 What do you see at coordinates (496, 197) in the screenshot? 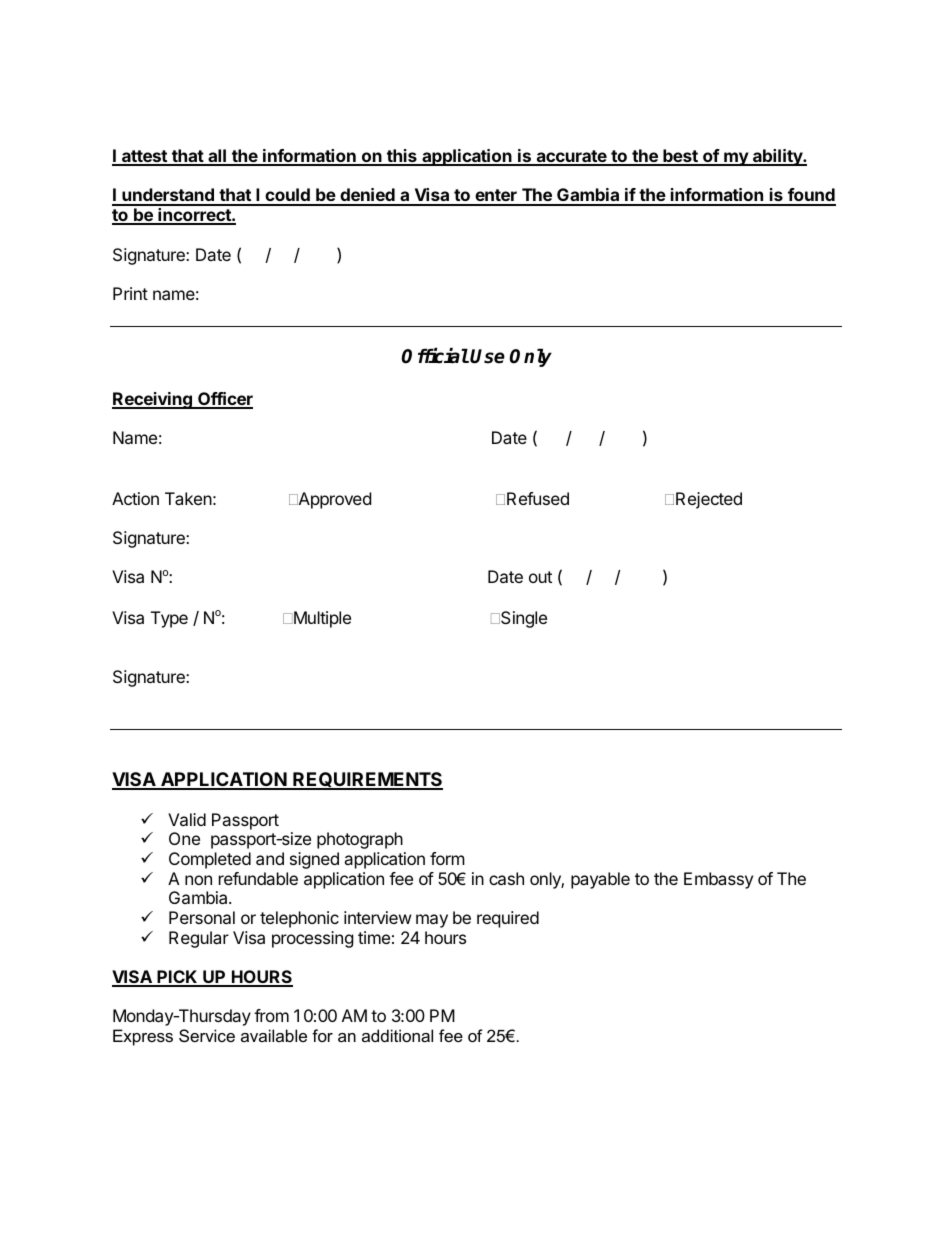
I see `enter` at bounding box center [496, 197].
